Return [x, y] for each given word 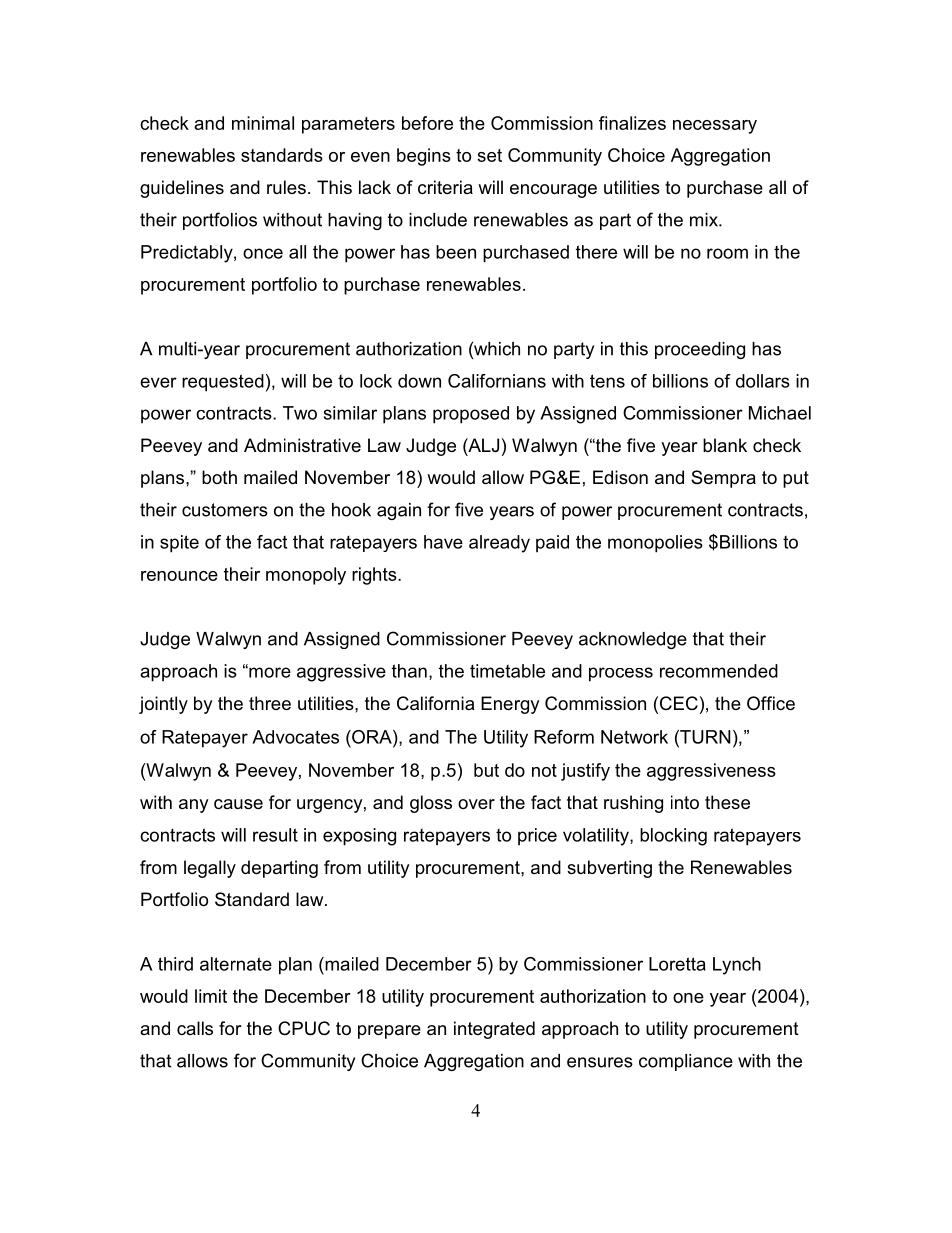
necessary [715, 127]
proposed [471, 415]
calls [195, 1028]
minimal [263, 123]
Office [771, 703]
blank [725, 445]
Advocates [295, 737]
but [486, 770]
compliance [686, 1062]
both [219, 477]
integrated [494, 1030]
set [489, 155]
